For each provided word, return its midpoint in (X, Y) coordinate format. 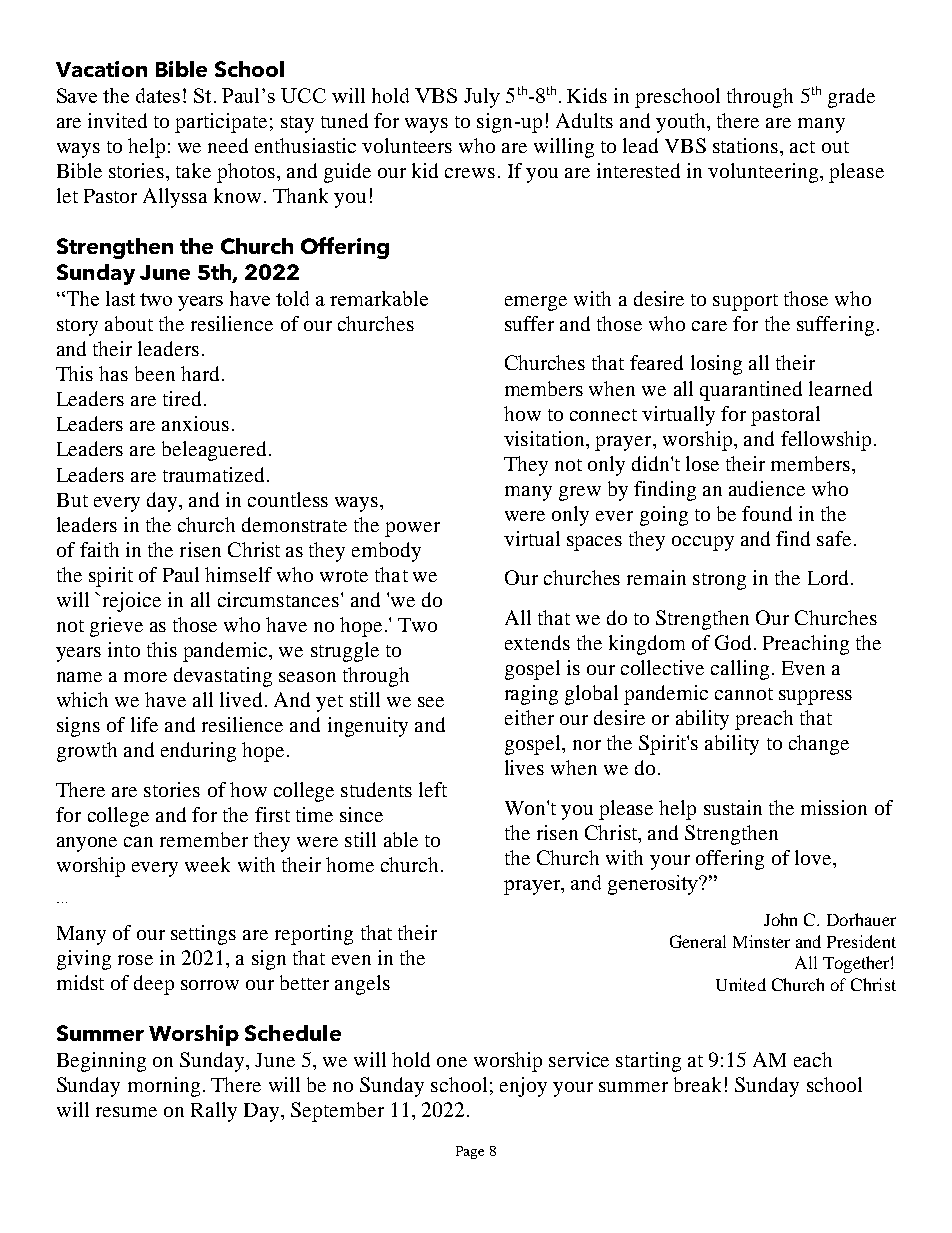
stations (747, 145)
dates (158, 95)
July (482, 98)
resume (126, 1112)
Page (470, 1152)
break (697, 1084)
